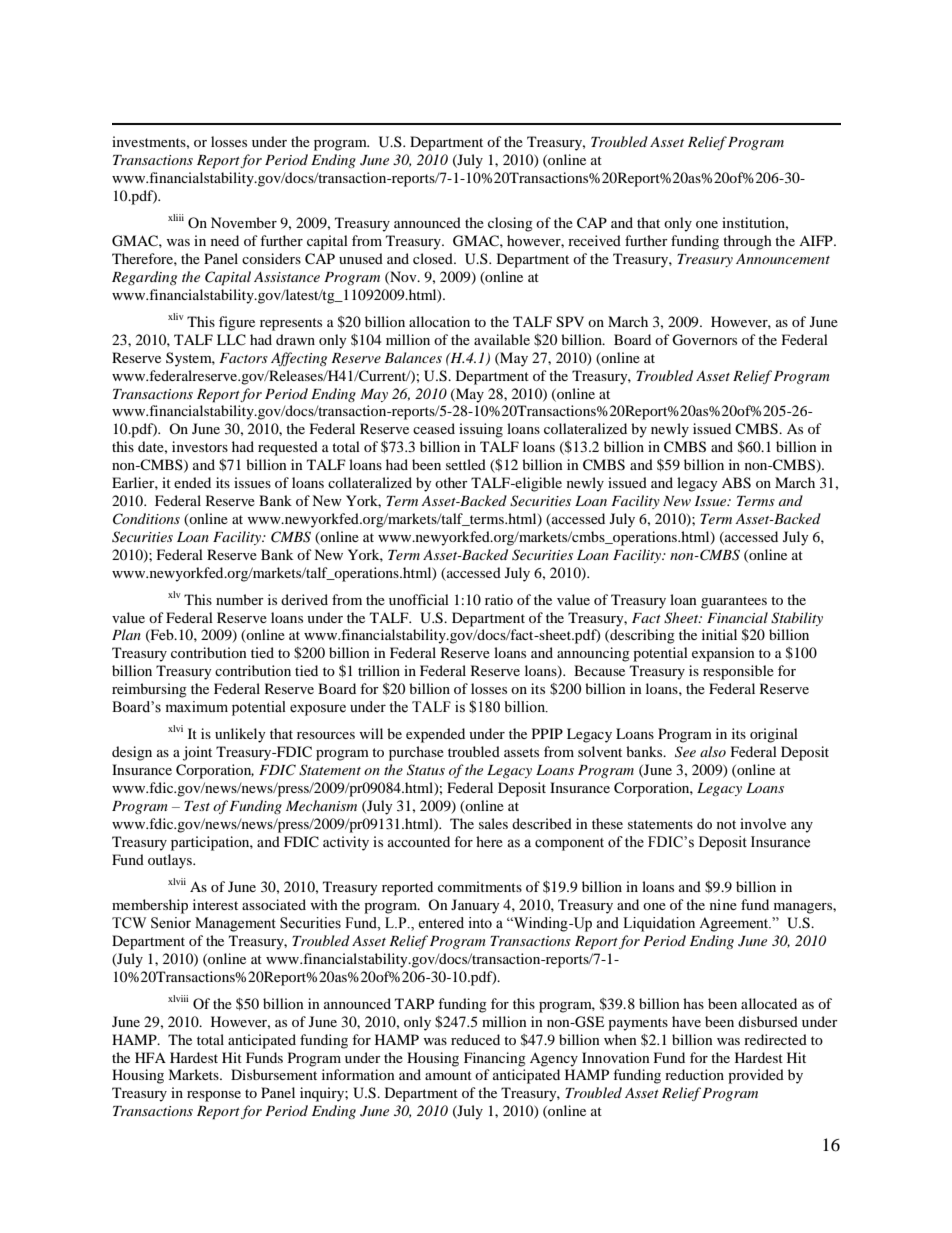 Image resolution: width=952 pixels, height=1233 pixels. Describe the element at coordinates (713, 751) in the screenshot. I see `also` at that location.
